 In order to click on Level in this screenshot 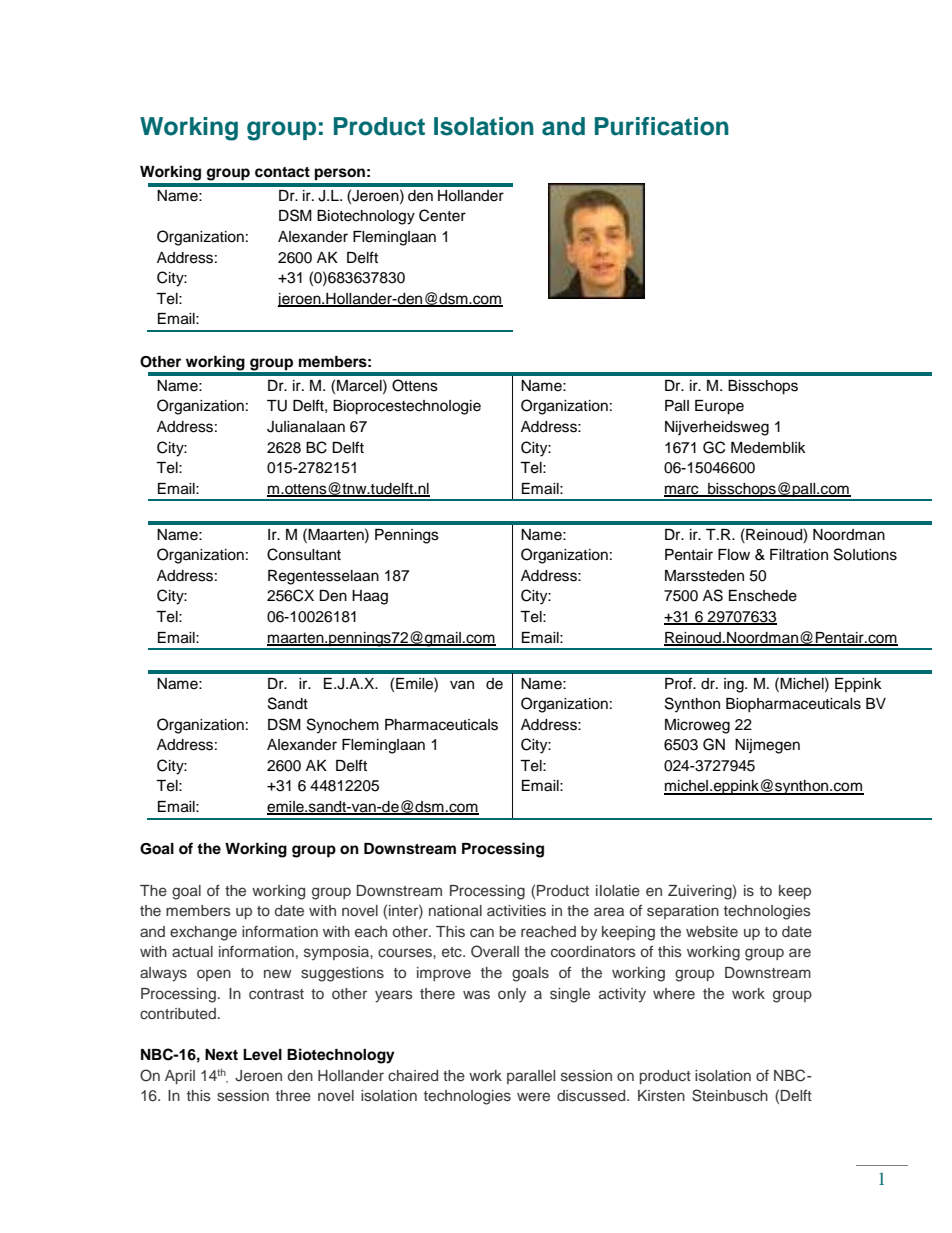, I will do `click(262, 1055)`.
